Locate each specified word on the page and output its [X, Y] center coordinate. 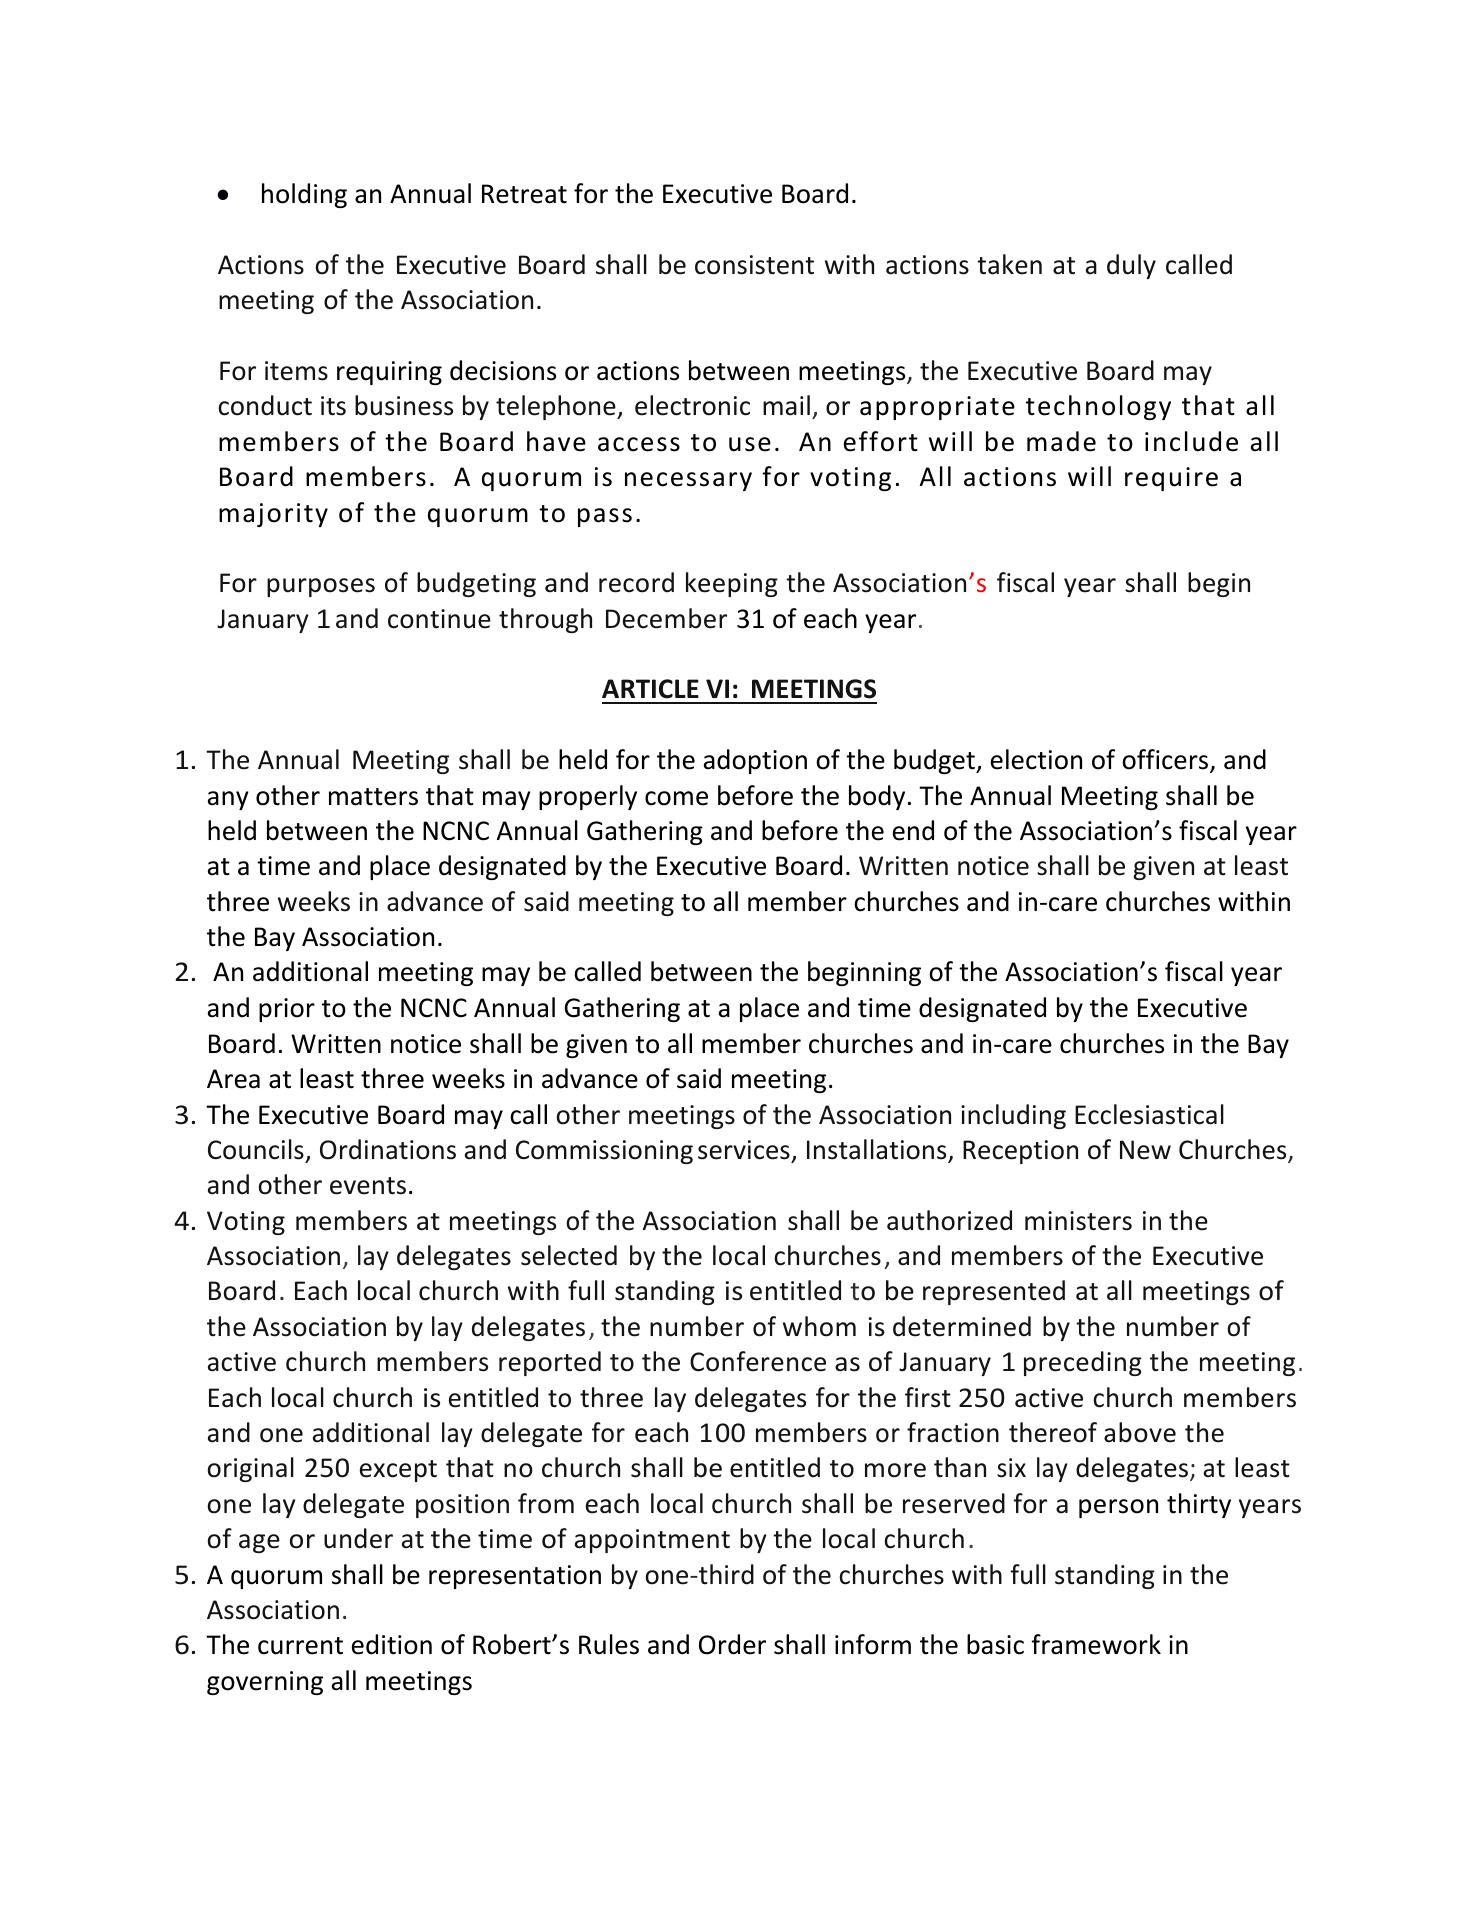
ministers [1078, 1221]
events [368, 1186]
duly [1131, 266]
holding [304, 195]
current [300, 1646]
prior [287, 1010]
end [913, 830]
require [1171, 479]
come [676, 798]
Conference [758, 1361]
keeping [732, 584]
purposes [321, 587]
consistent [754, 265]
